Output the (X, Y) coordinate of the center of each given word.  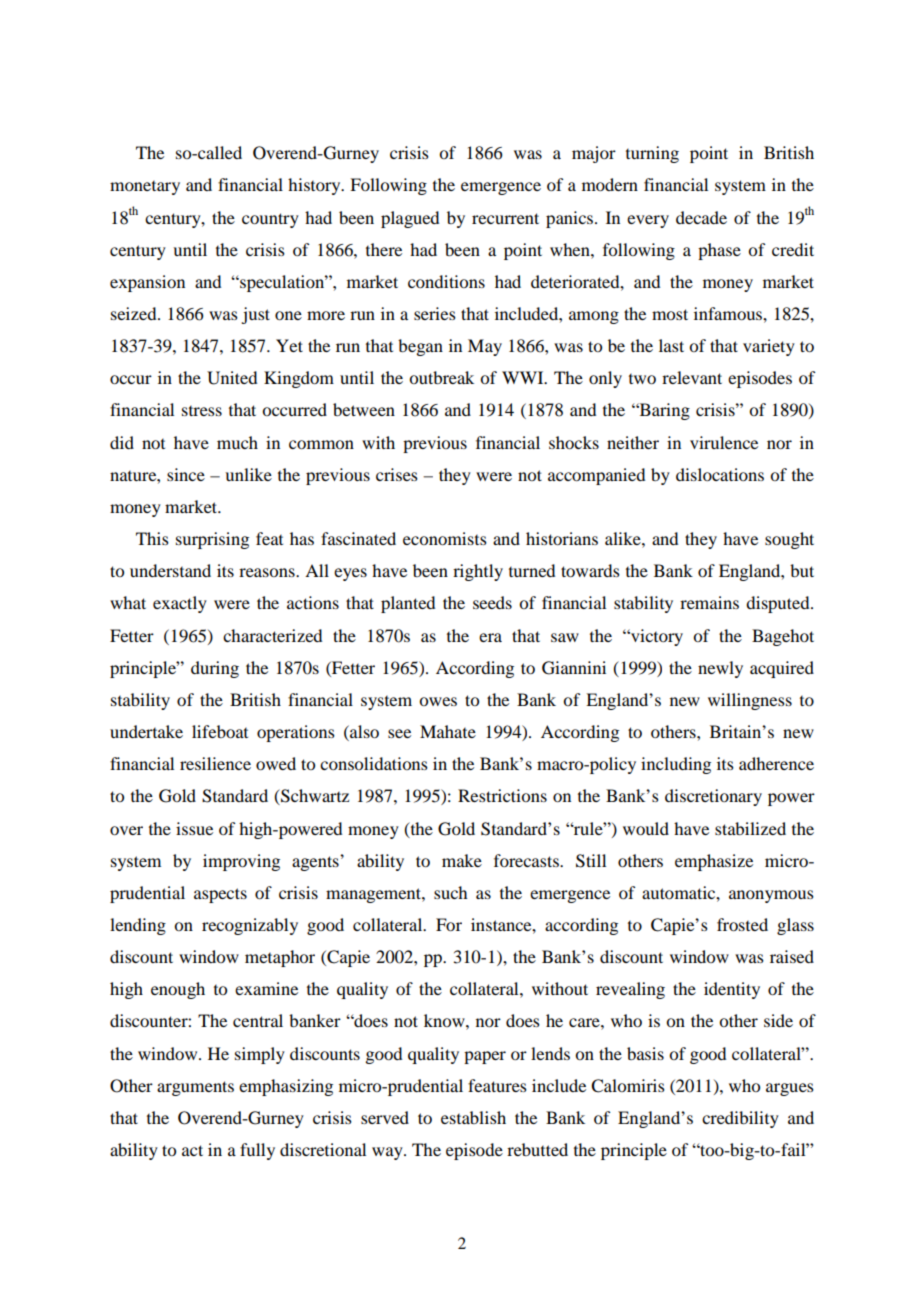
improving (241, 862)
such (450, 892)
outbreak (441, 377)
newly (720, 669)
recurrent (505, 218)
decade (701, 217)
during (215, 669)
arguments (195, 1088)
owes (438, 701)
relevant (692, 377)
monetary (145, 188)
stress (202, 411)
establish (473, 1117)
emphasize (714, 862)
